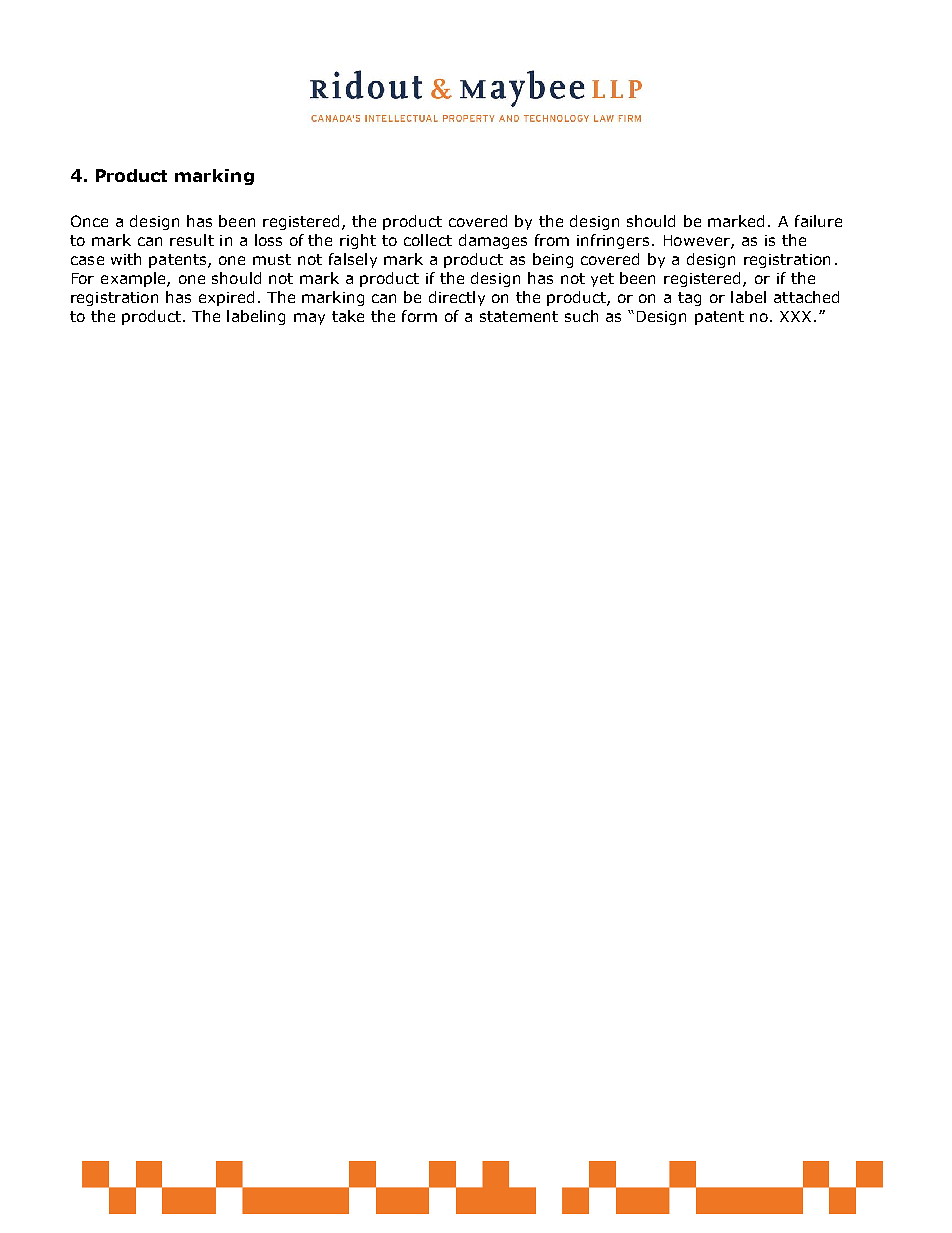 This screenshot has height=1233, width=952. I want to click on falsely, so click(353, 260).
